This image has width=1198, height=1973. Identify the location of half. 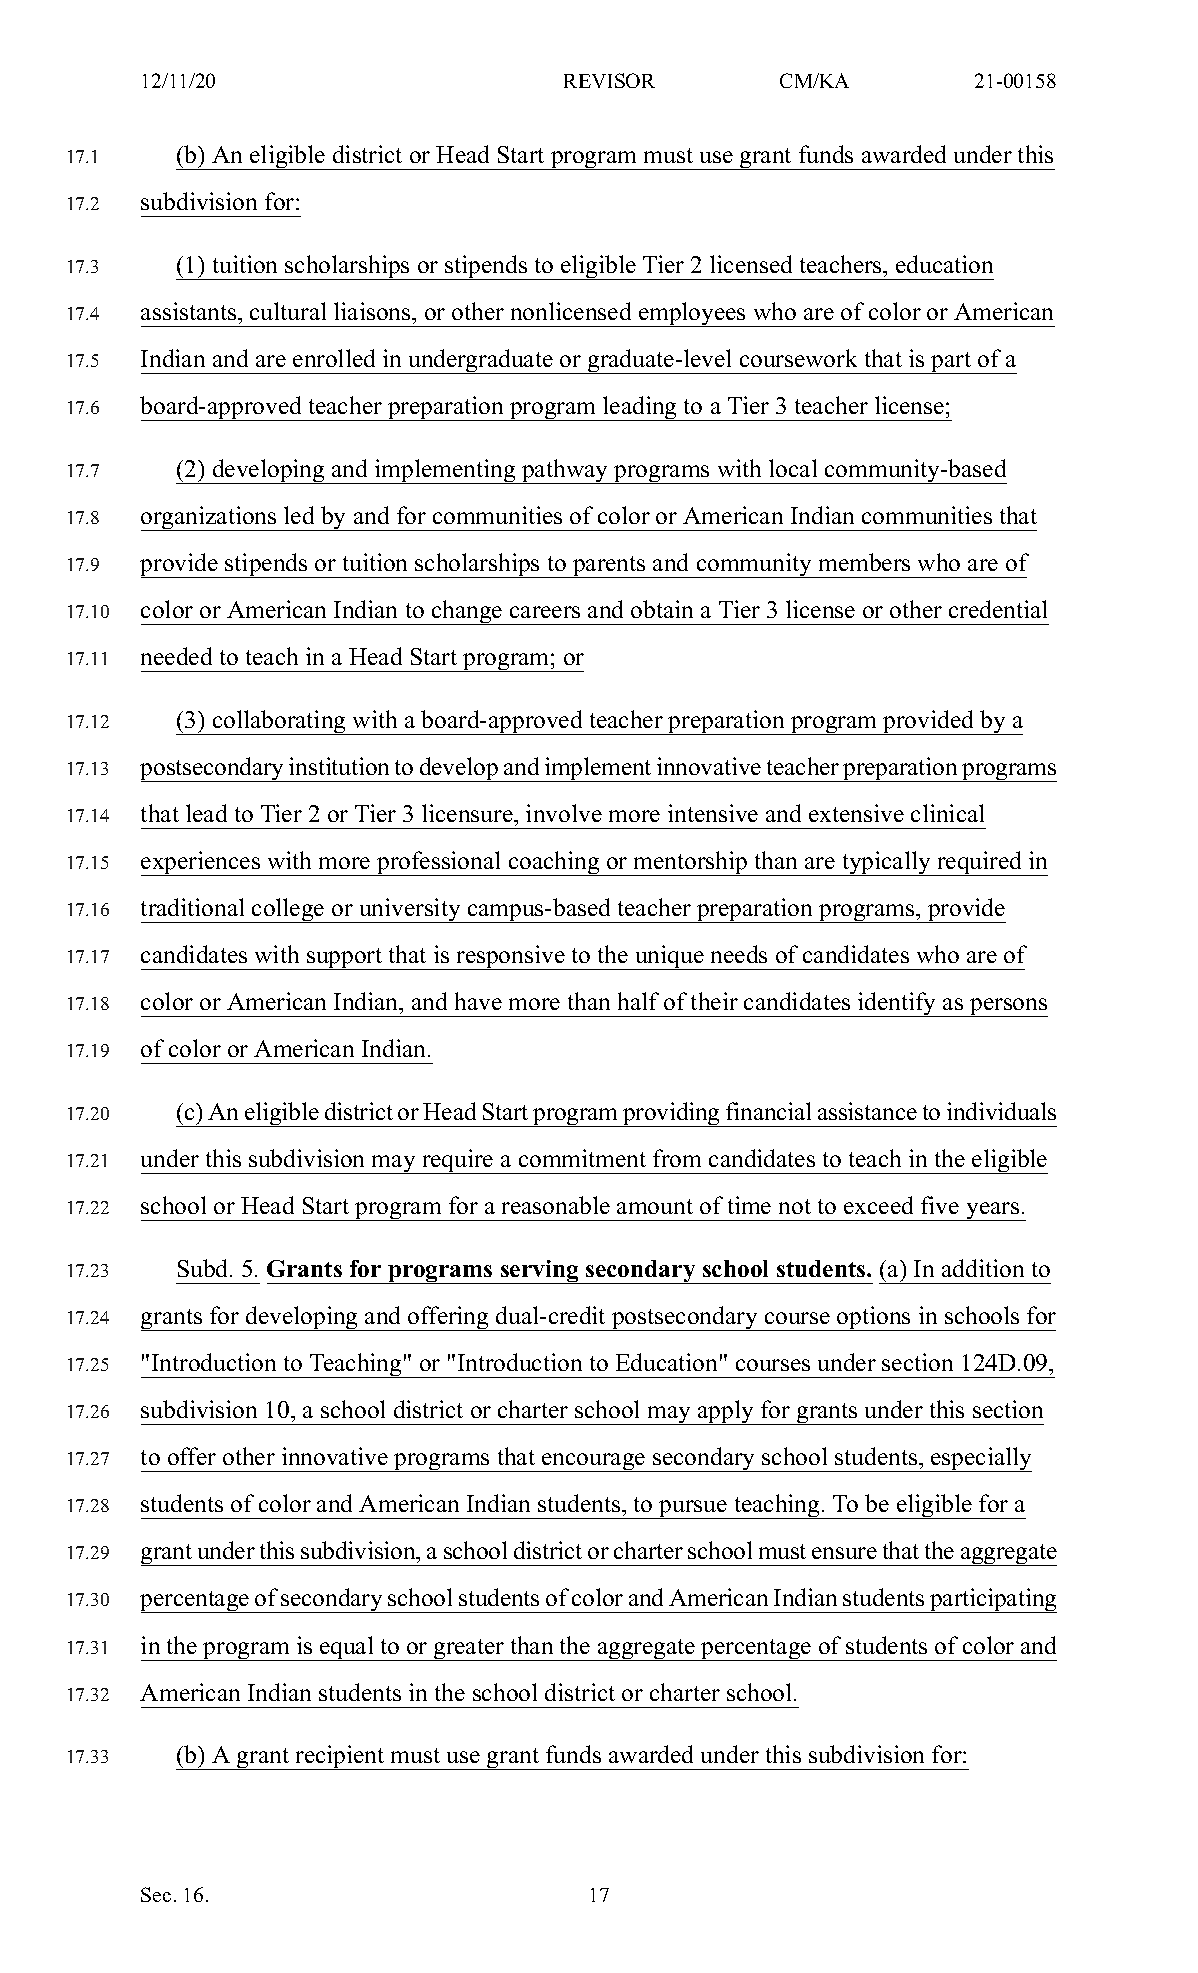
(638, 1001).
